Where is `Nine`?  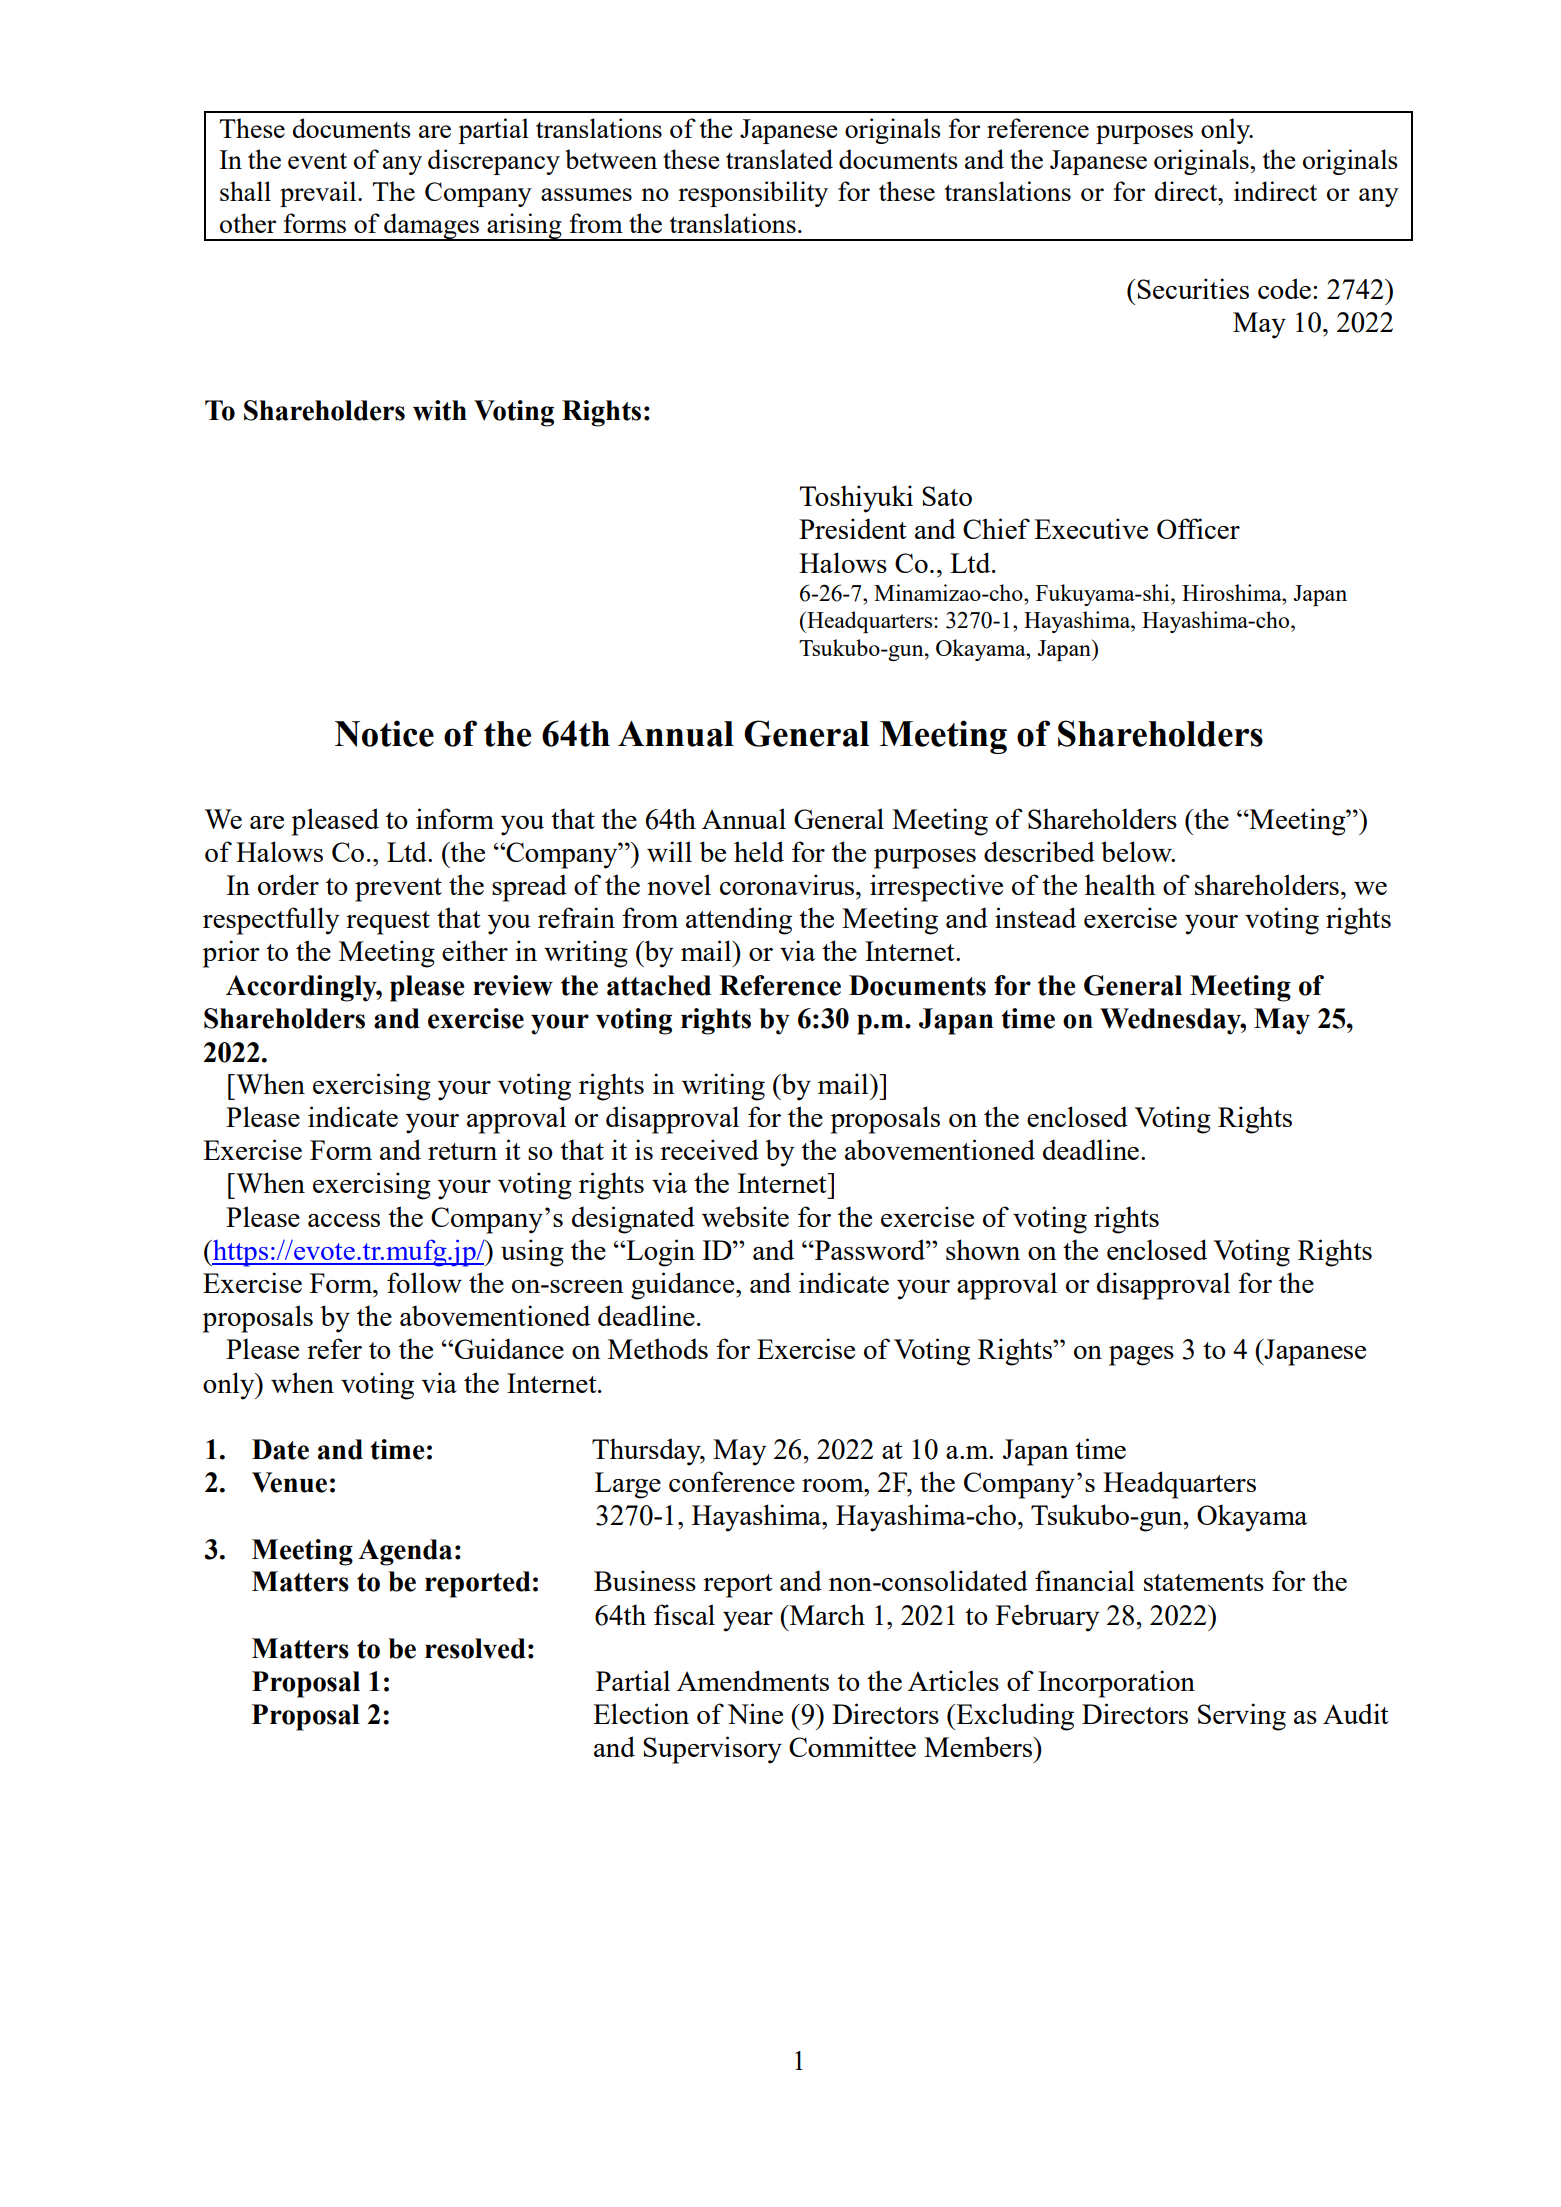 Nine is located at coordinates (755, 1713).
